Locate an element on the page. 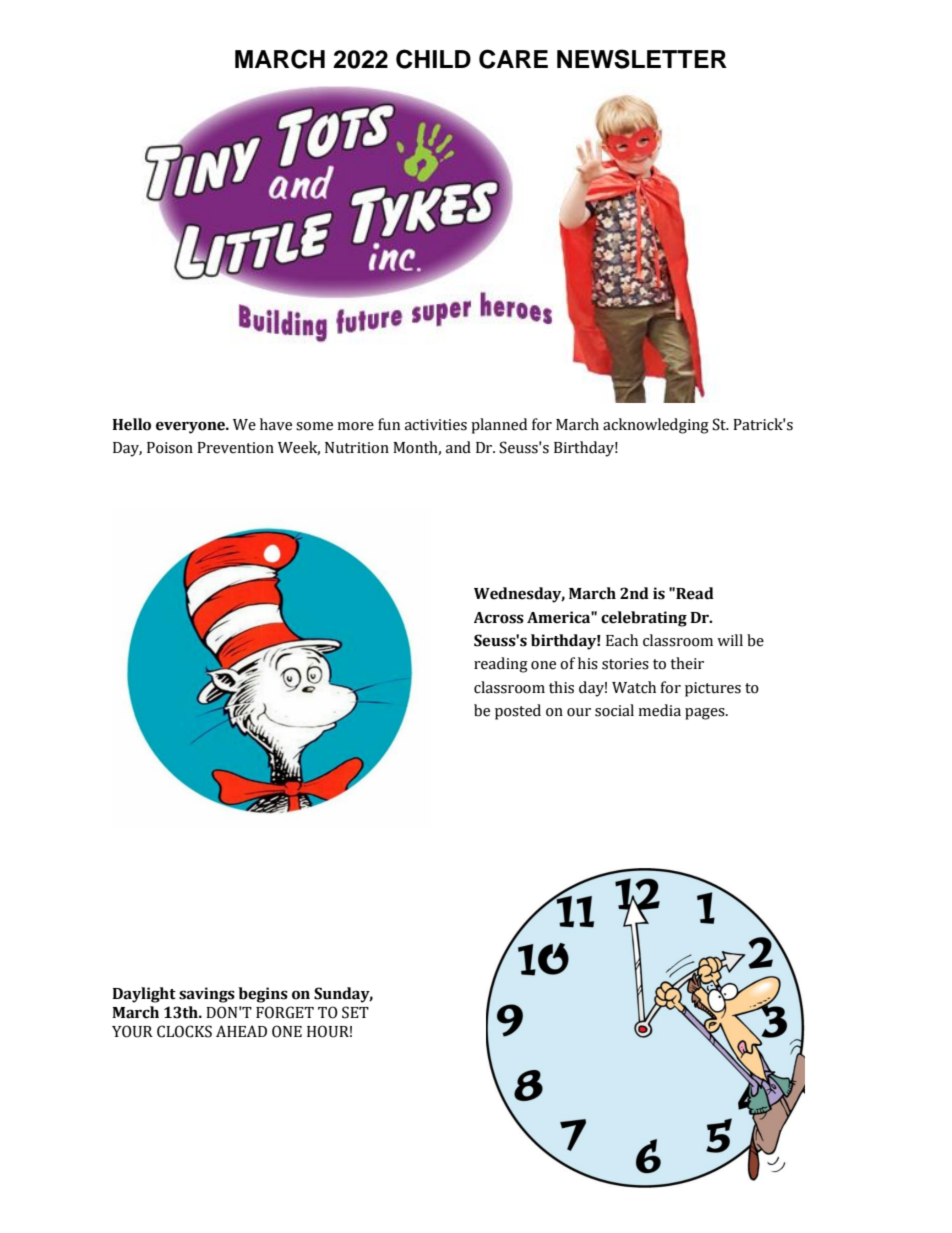 This image has width=952, height=1233. activities is located at coordinates (436, 425).
